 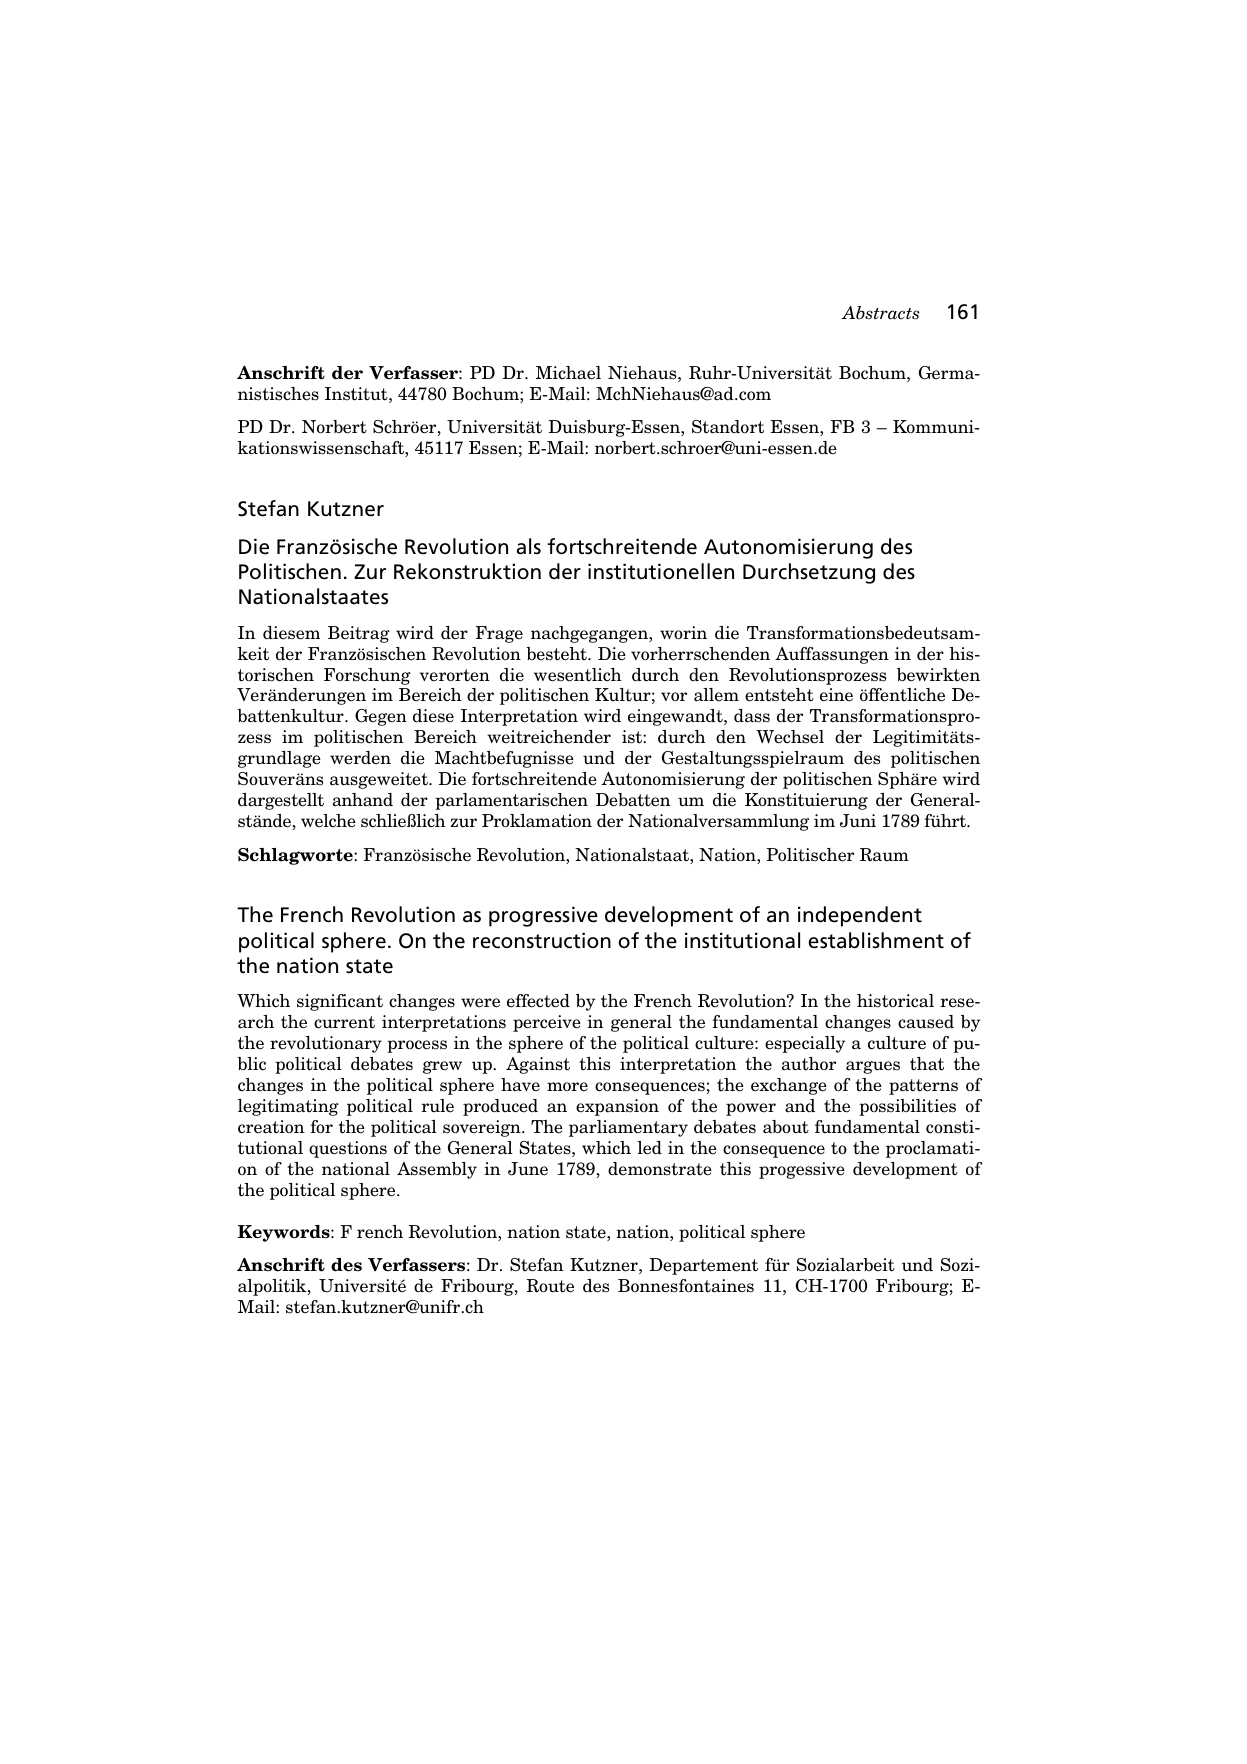 I want to click on Keywords, so click(x=285, y=1233).
